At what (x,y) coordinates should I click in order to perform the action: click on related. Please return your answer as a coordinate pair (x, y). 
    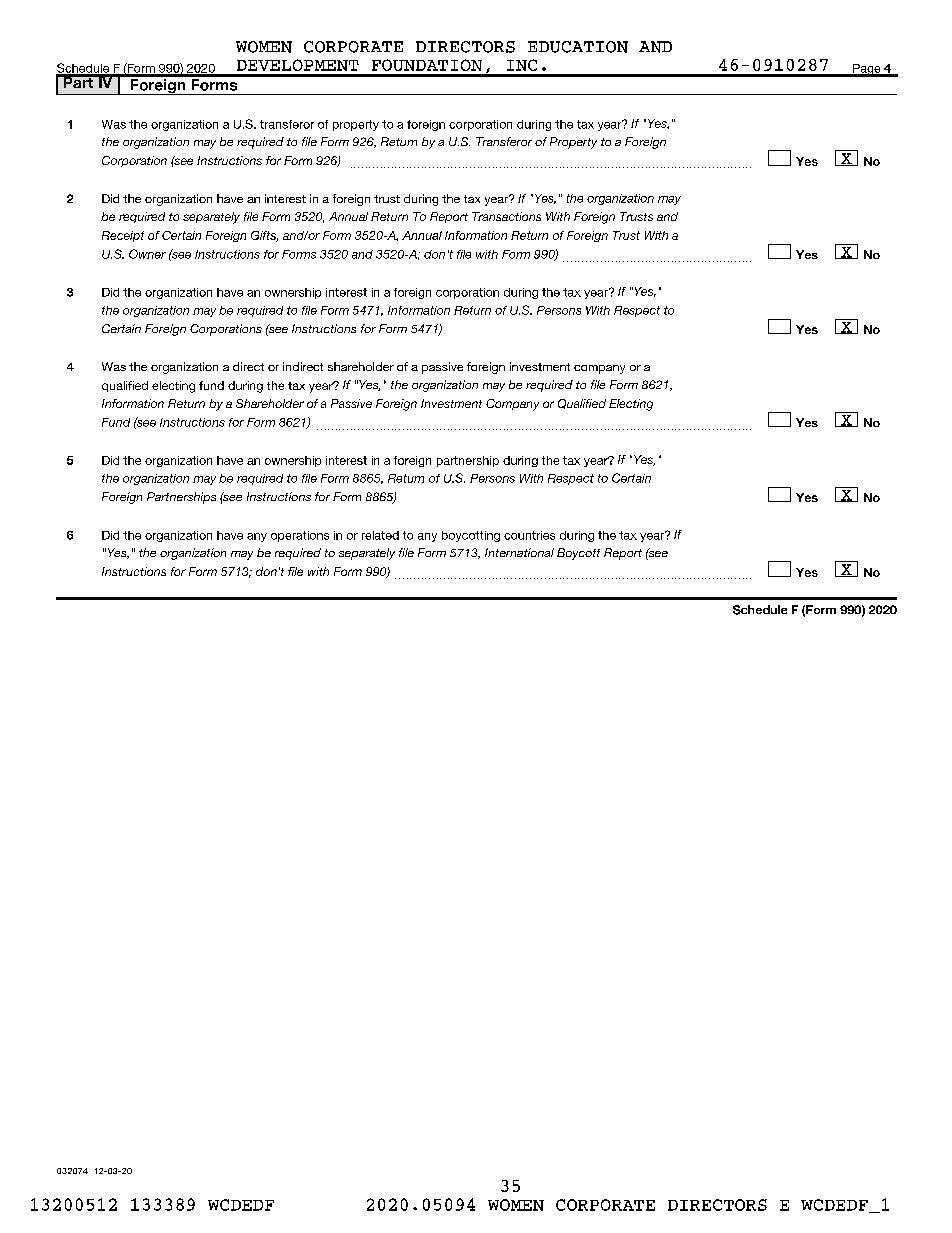
    Looking at the image, I should click on (380, 535).
